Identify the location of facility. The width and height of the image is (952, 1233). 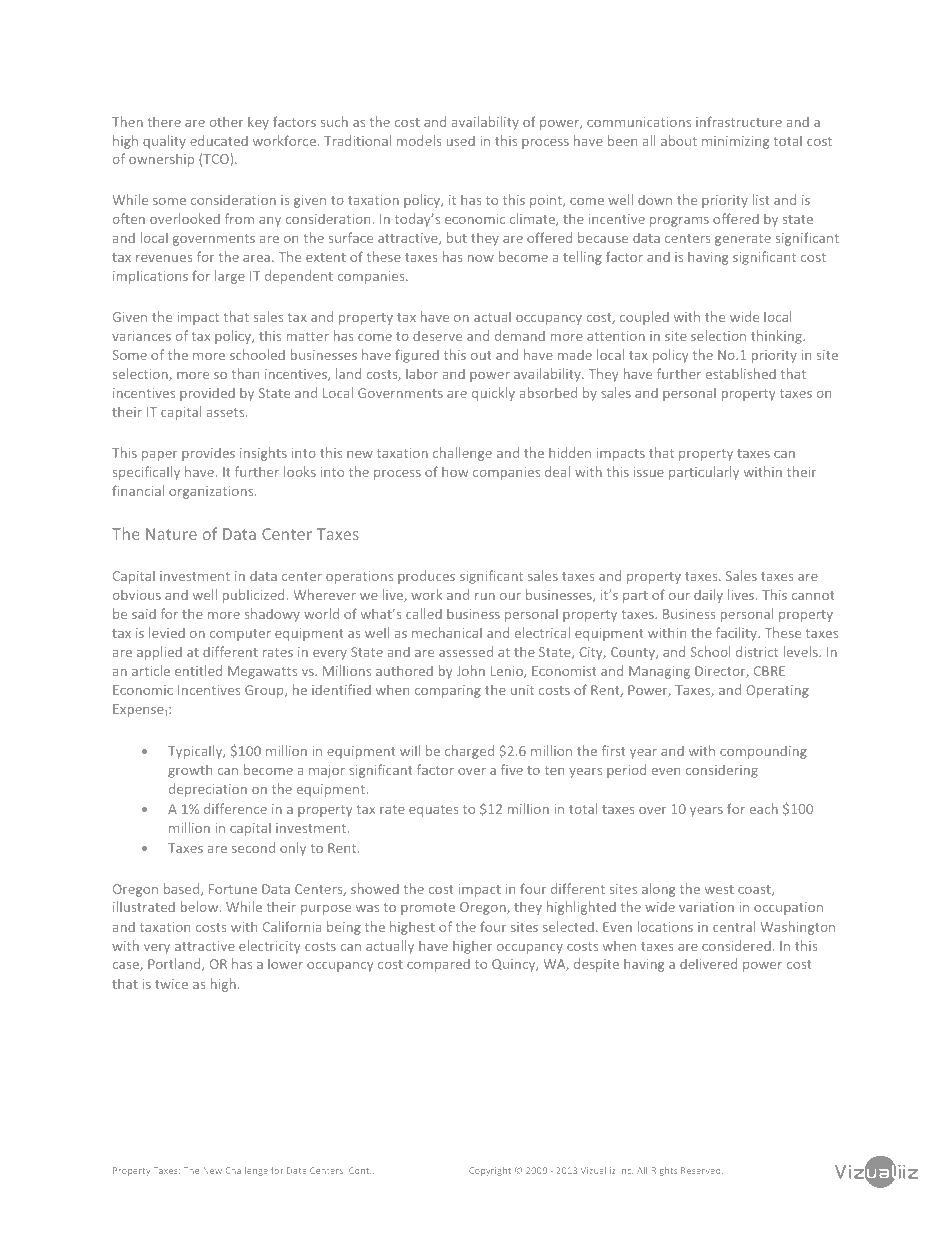
(737, 634).
